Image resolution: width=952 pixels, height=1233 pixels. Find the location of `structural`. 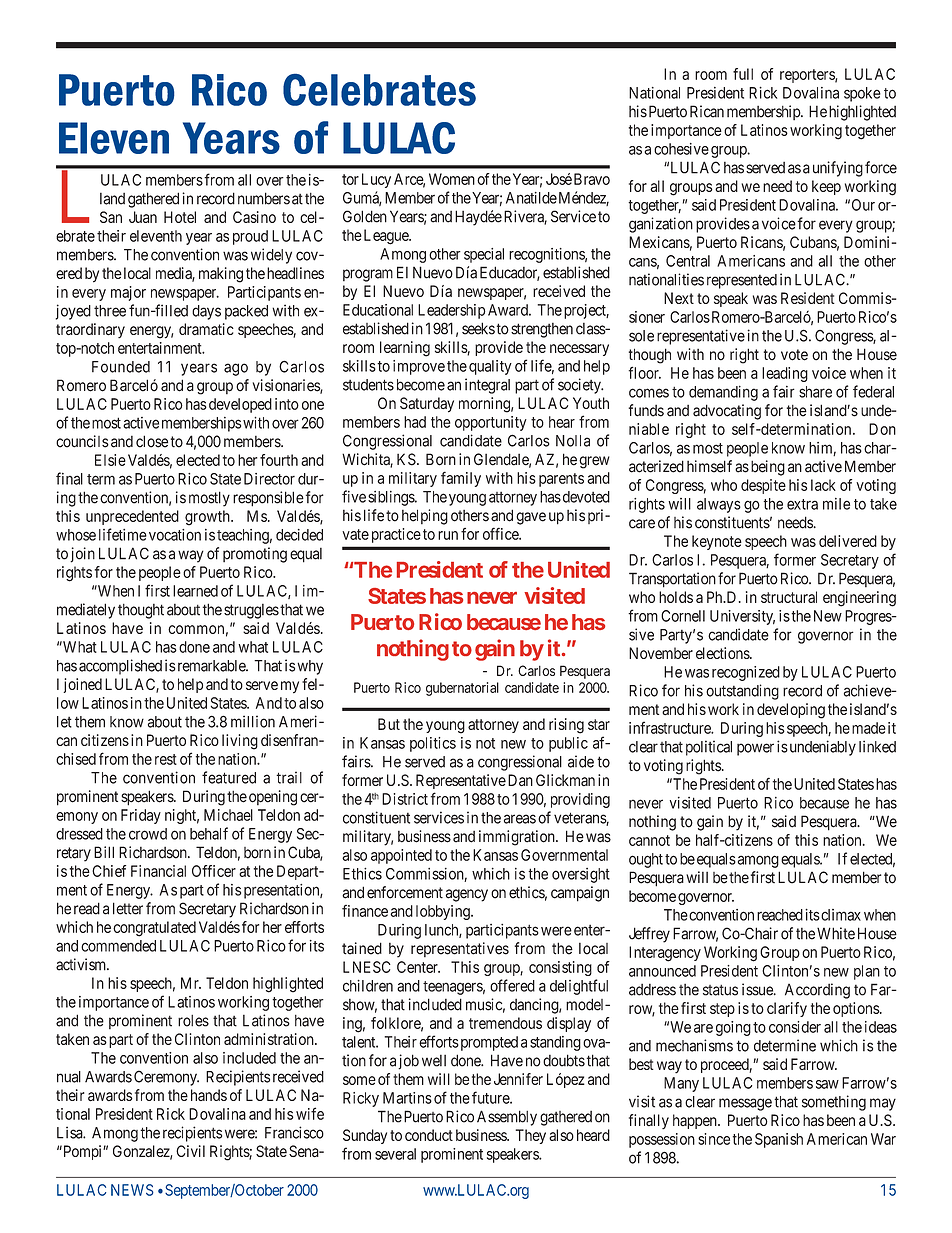

structural is located at coordinates (789, 597).
